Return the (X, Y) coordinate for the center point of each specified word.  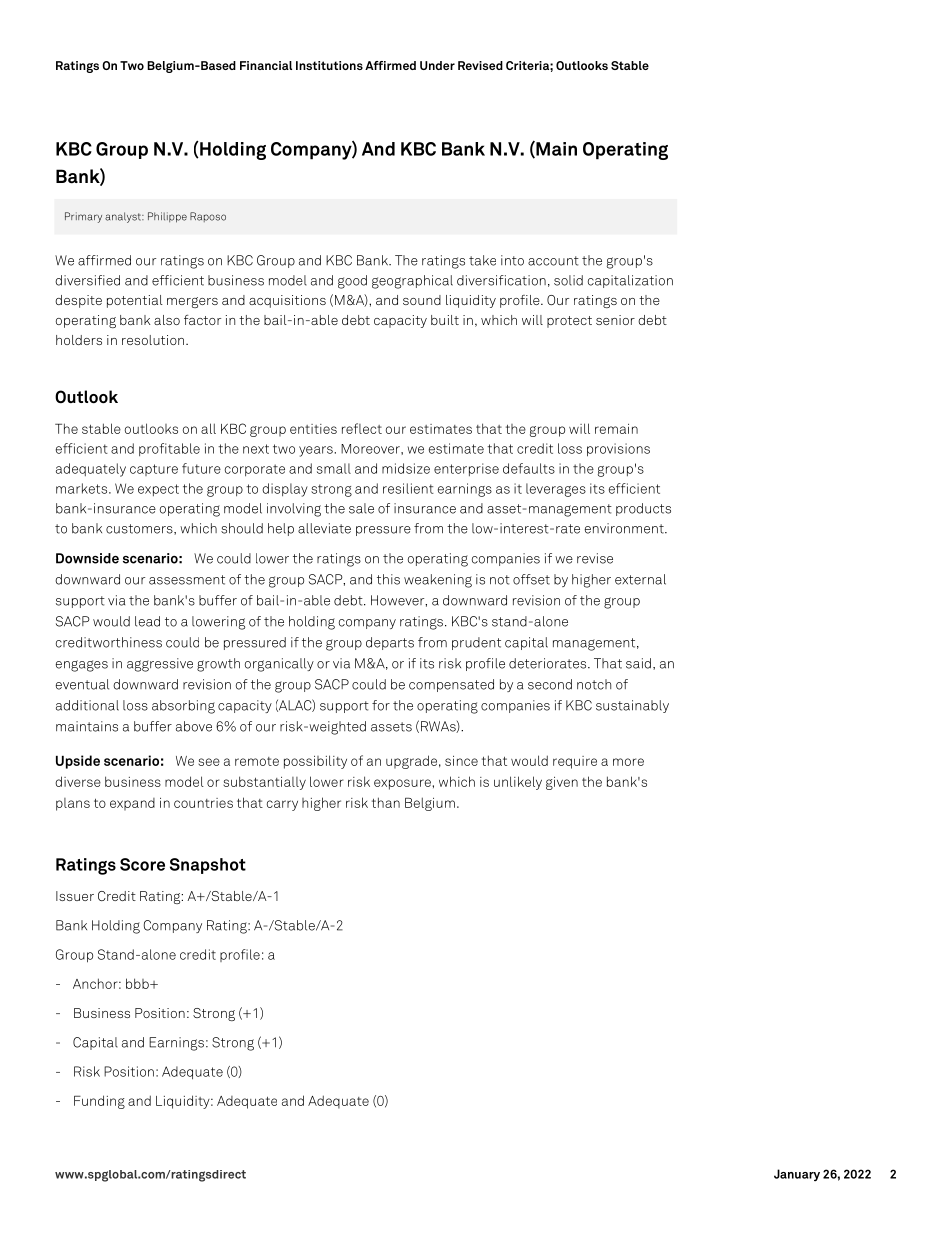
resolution (153, 340)
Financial (266, 65)
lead (147, 621)
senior (615, 320)
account (553, 261)
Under (437, 65)
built (445, 320)
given (562, 783)
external (640, 579)
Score (142, 864)
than (386, 802)
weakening (438, 581)
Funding (99, 1102)
